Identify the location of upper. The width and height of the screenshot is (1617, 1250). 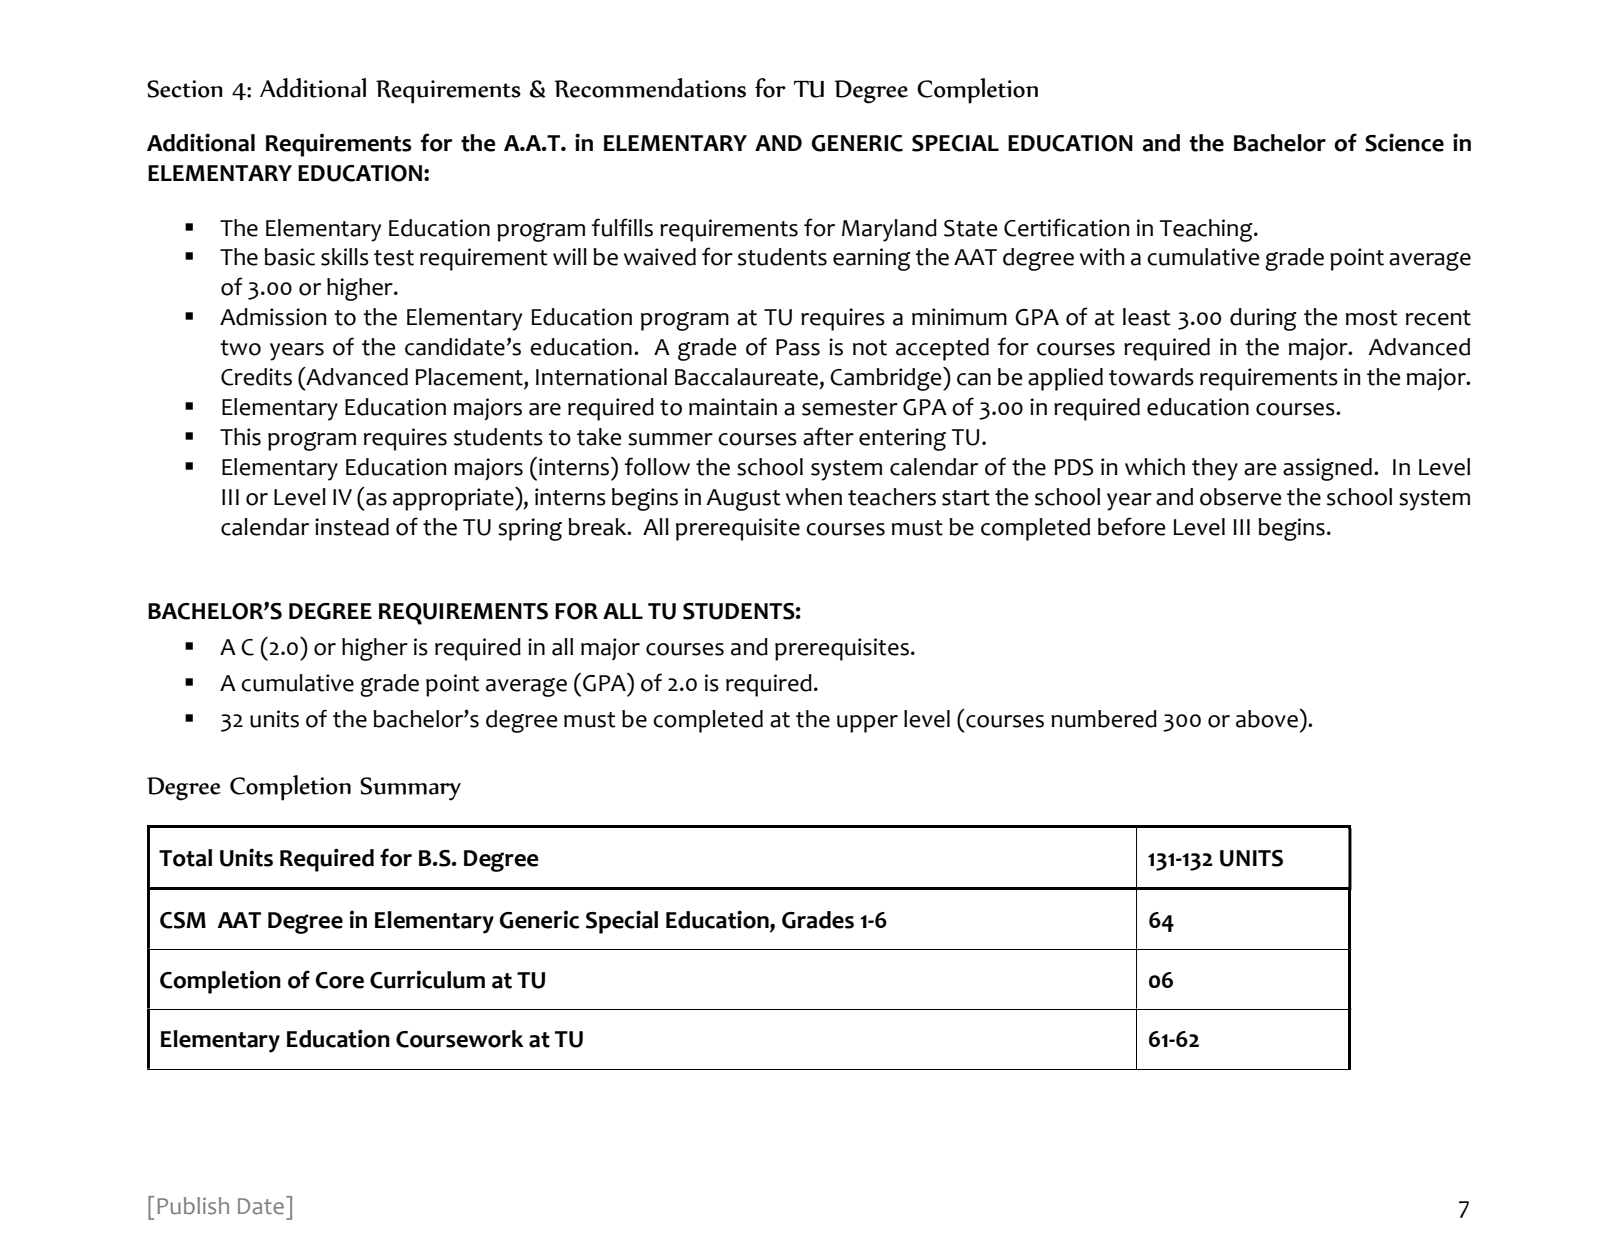
(867, 724).
